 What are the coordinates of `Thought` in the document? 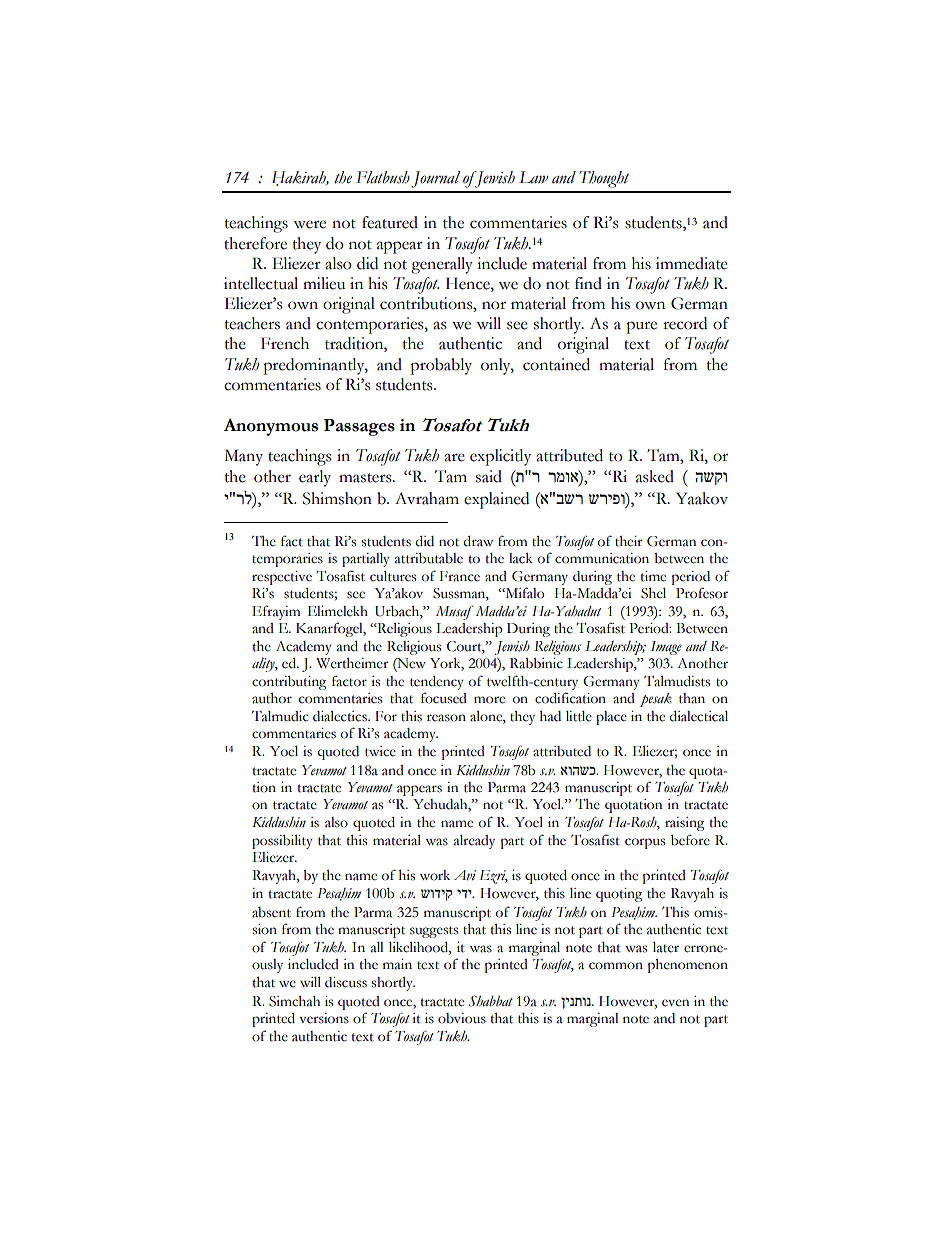 It's located at (604, 179).
